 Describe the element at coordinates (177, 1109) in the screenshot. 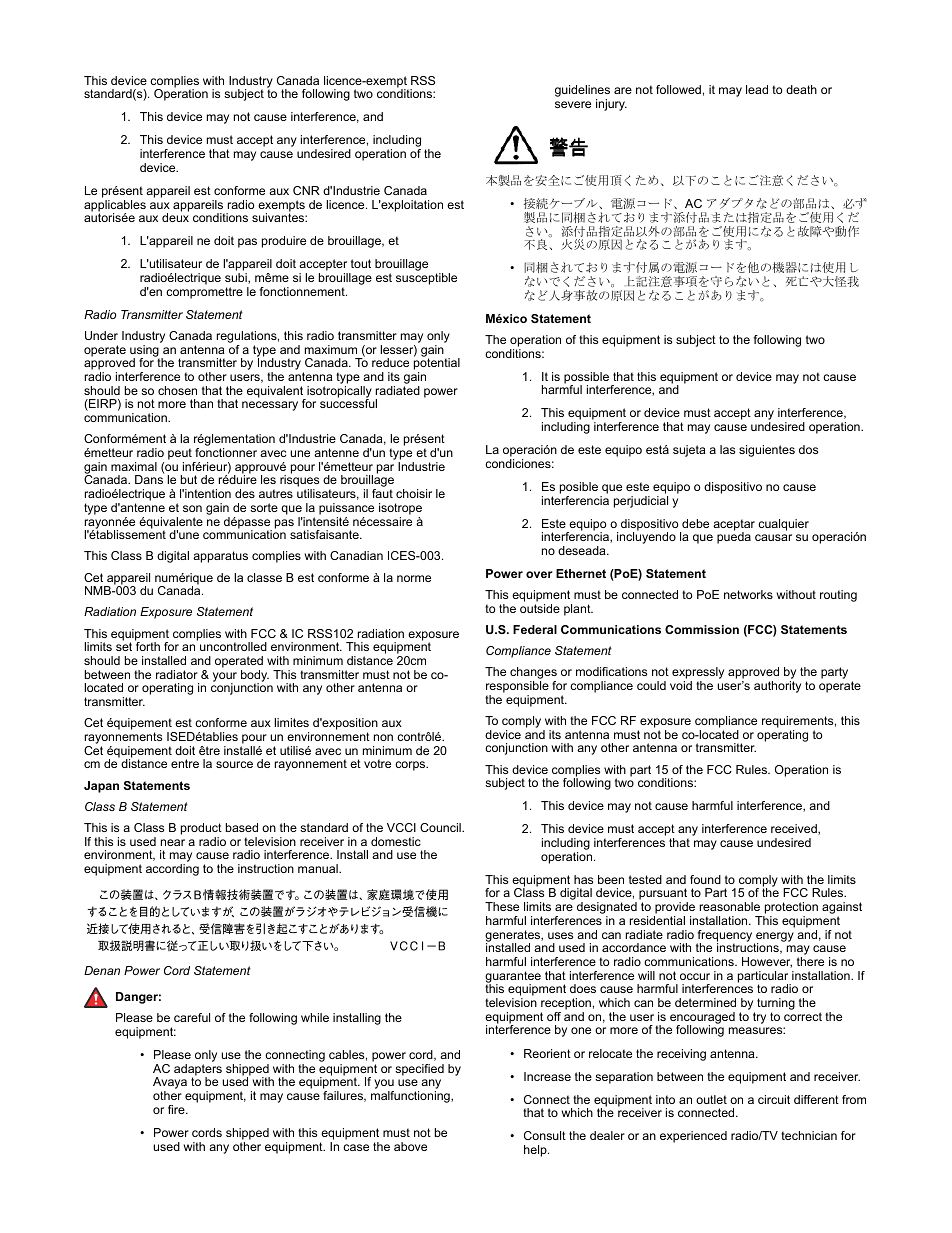

I see `fire` at that location.
